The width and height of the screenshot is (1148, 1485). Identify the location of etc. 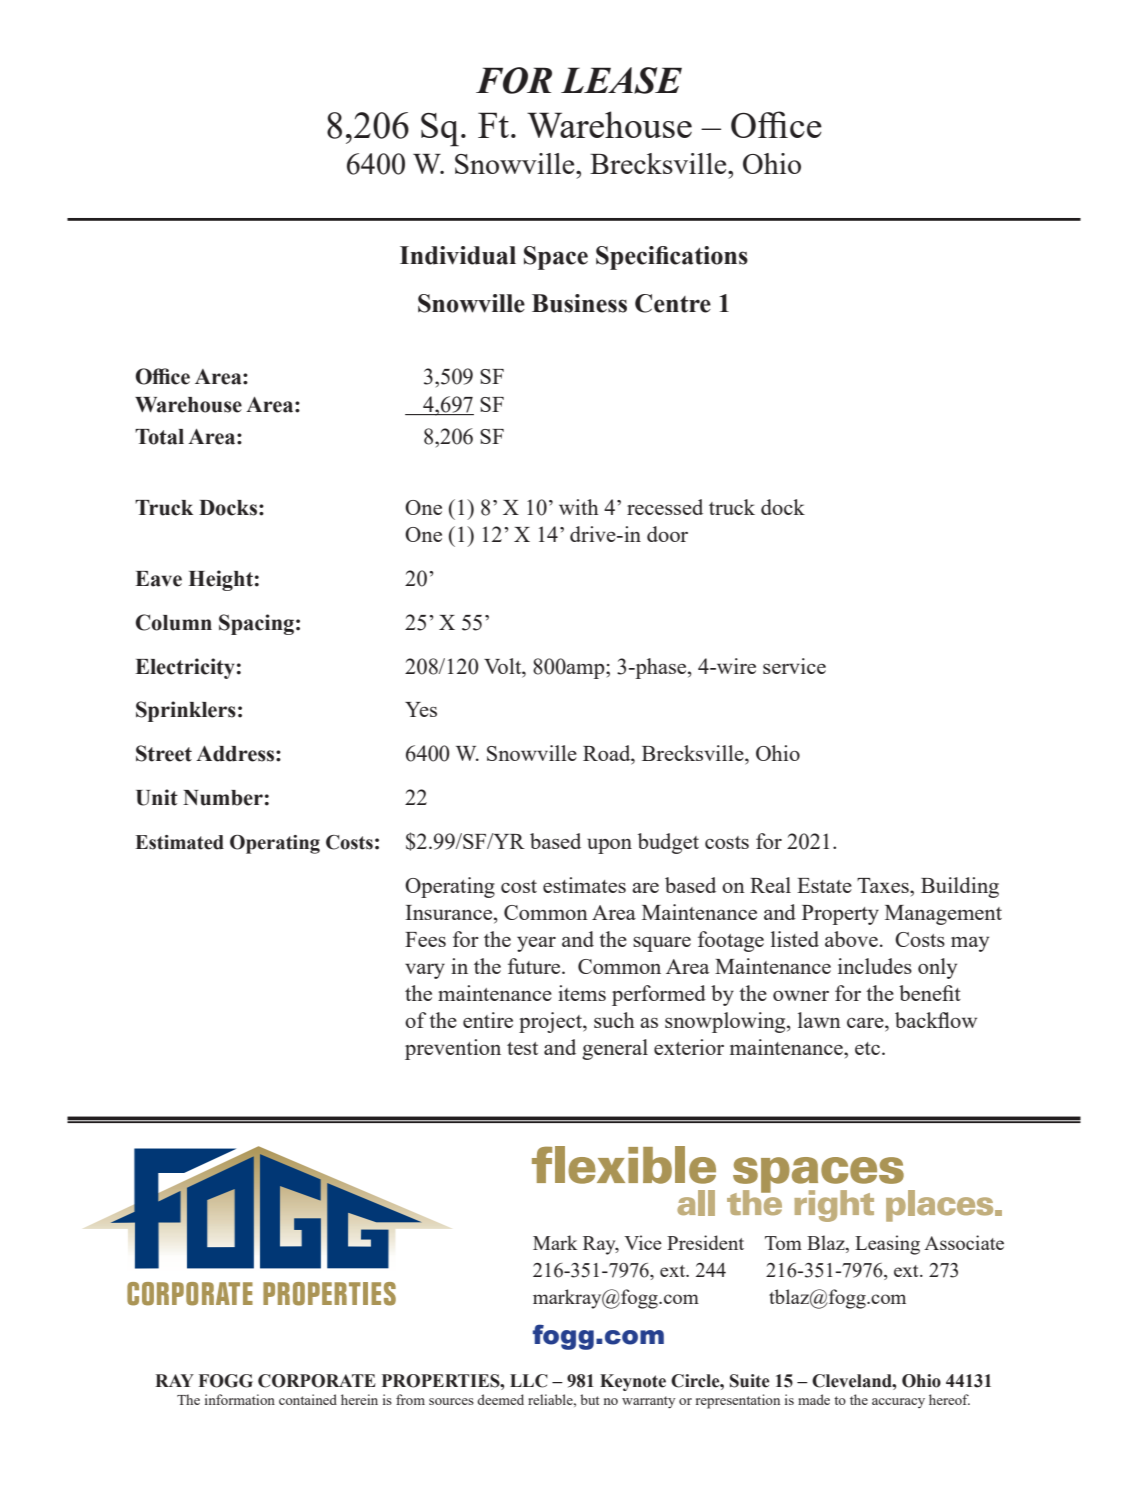
(869, 1048).
